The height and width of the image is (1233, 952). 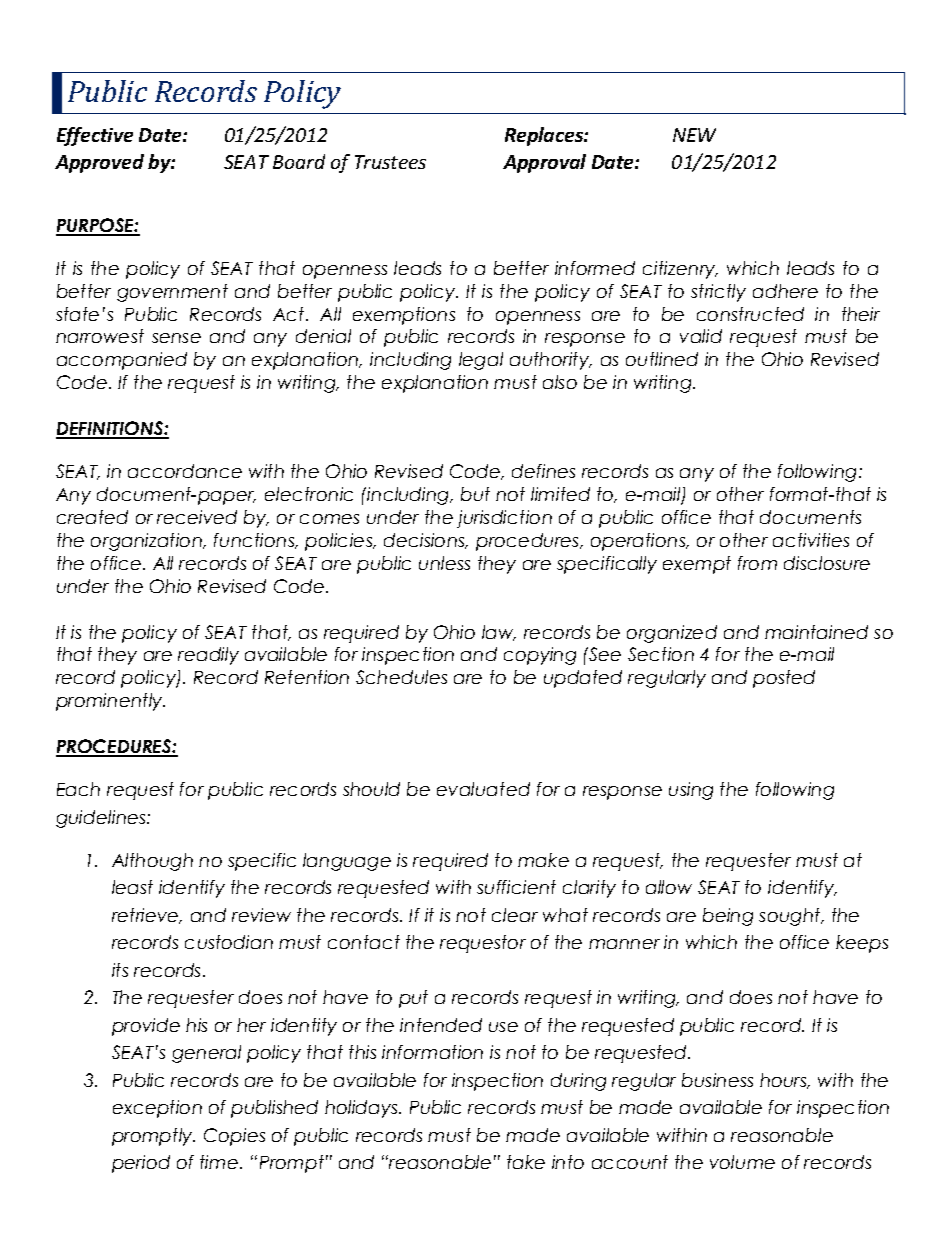 I want to click on take, so click(x=526, y=1162).
